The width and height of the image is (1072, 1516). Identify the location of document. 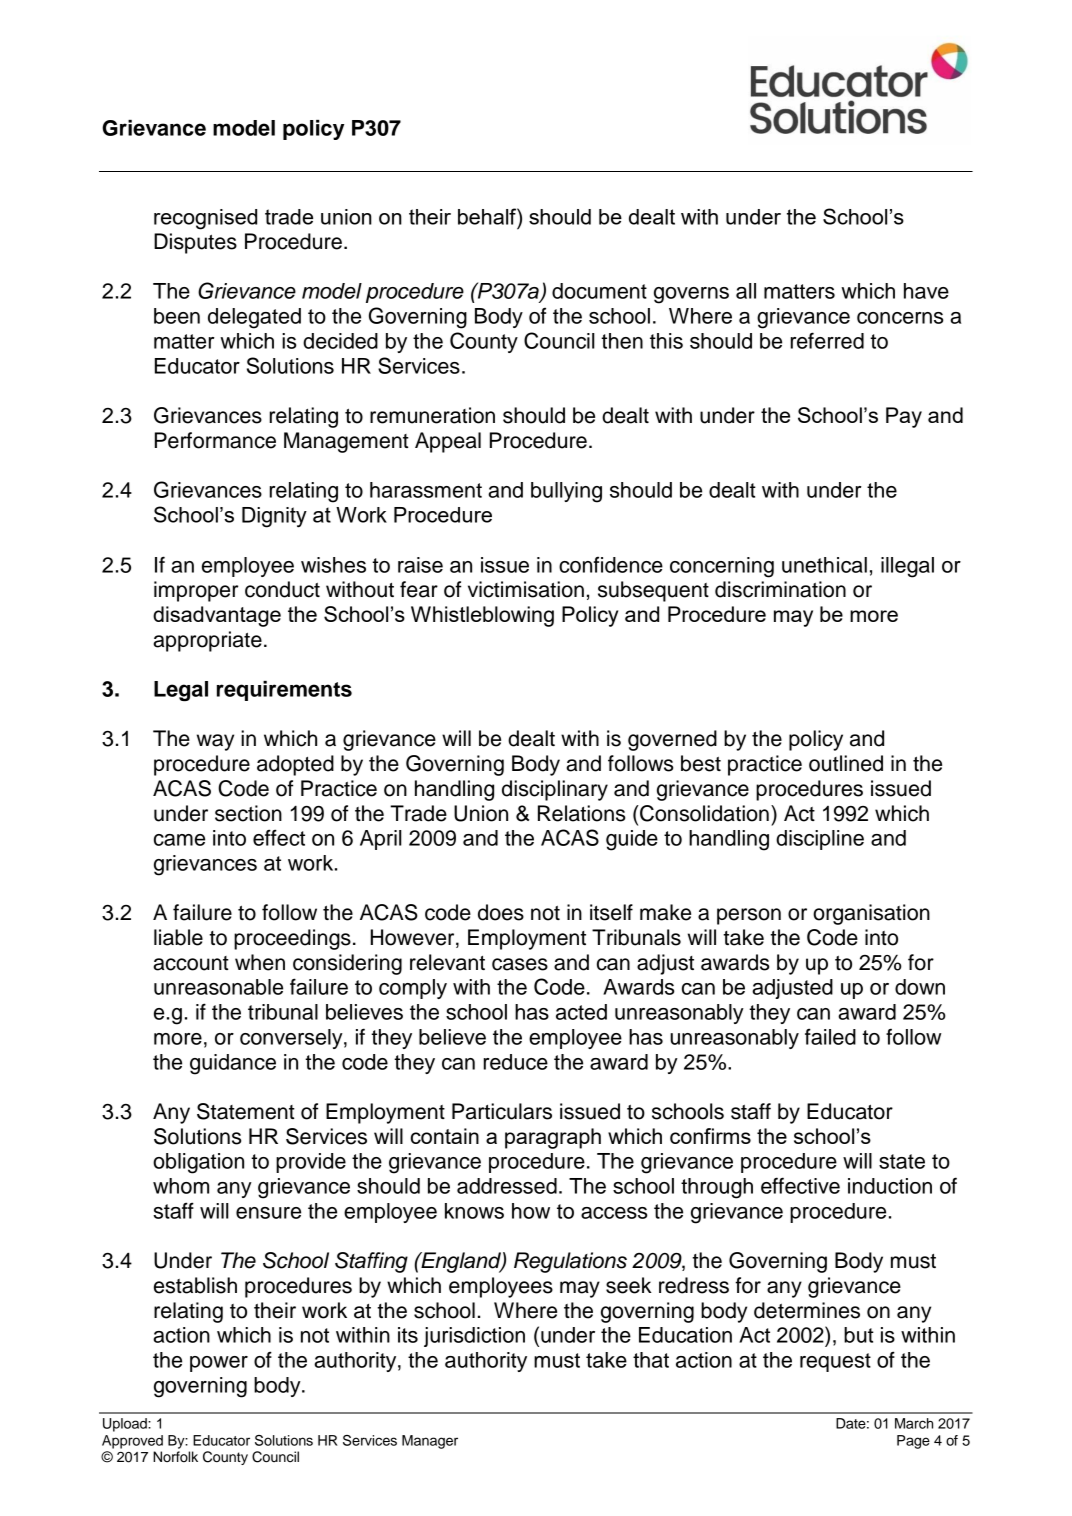
(599, 291).
